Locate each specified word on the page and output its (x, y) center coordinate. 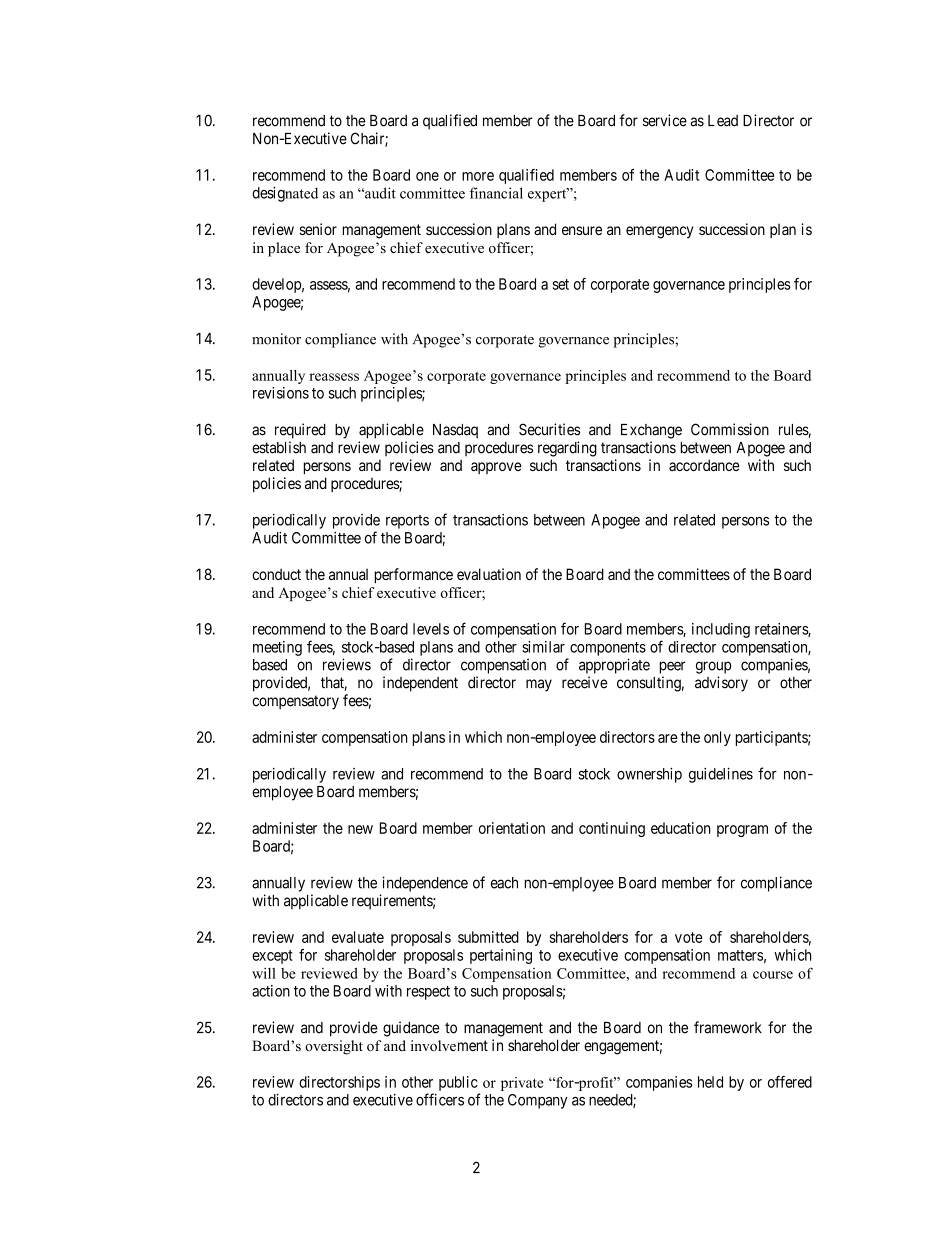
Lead (723, 121)
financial (496, 193)
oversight (334, 1047)
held (710, 1082)
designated (285, 194)
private (522, 1084)
